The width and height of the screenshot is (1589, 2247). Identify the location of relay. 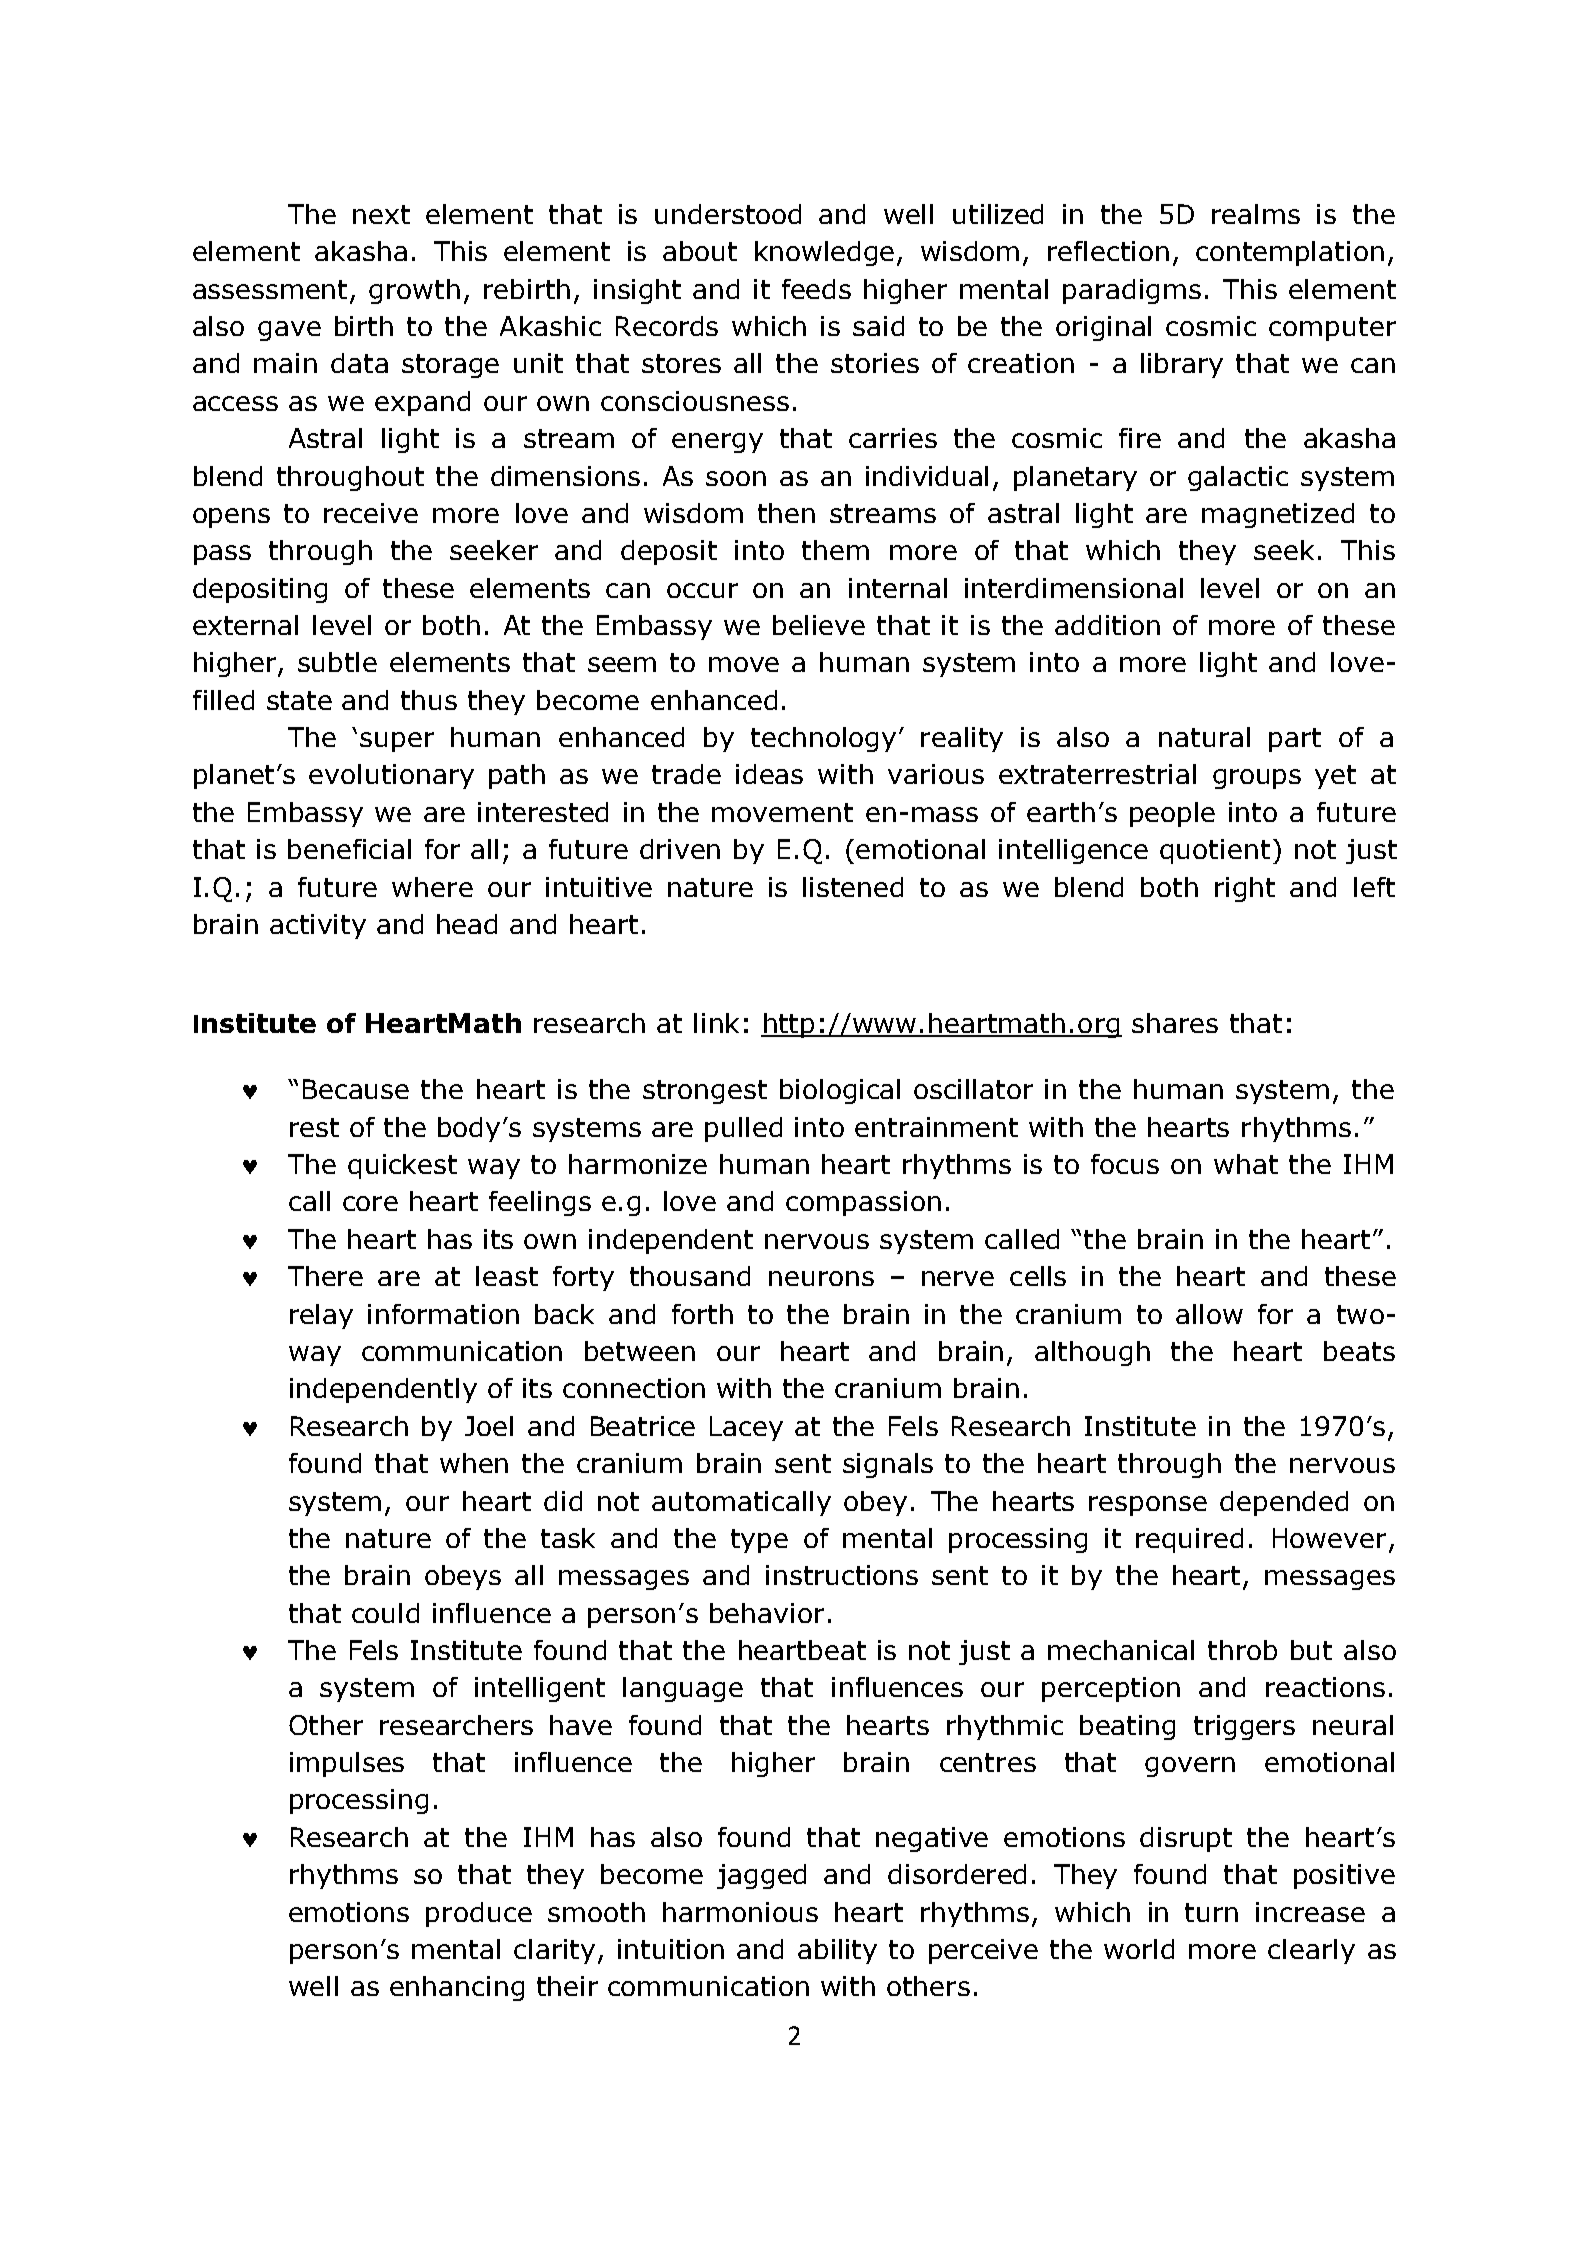
(321, 1316).
